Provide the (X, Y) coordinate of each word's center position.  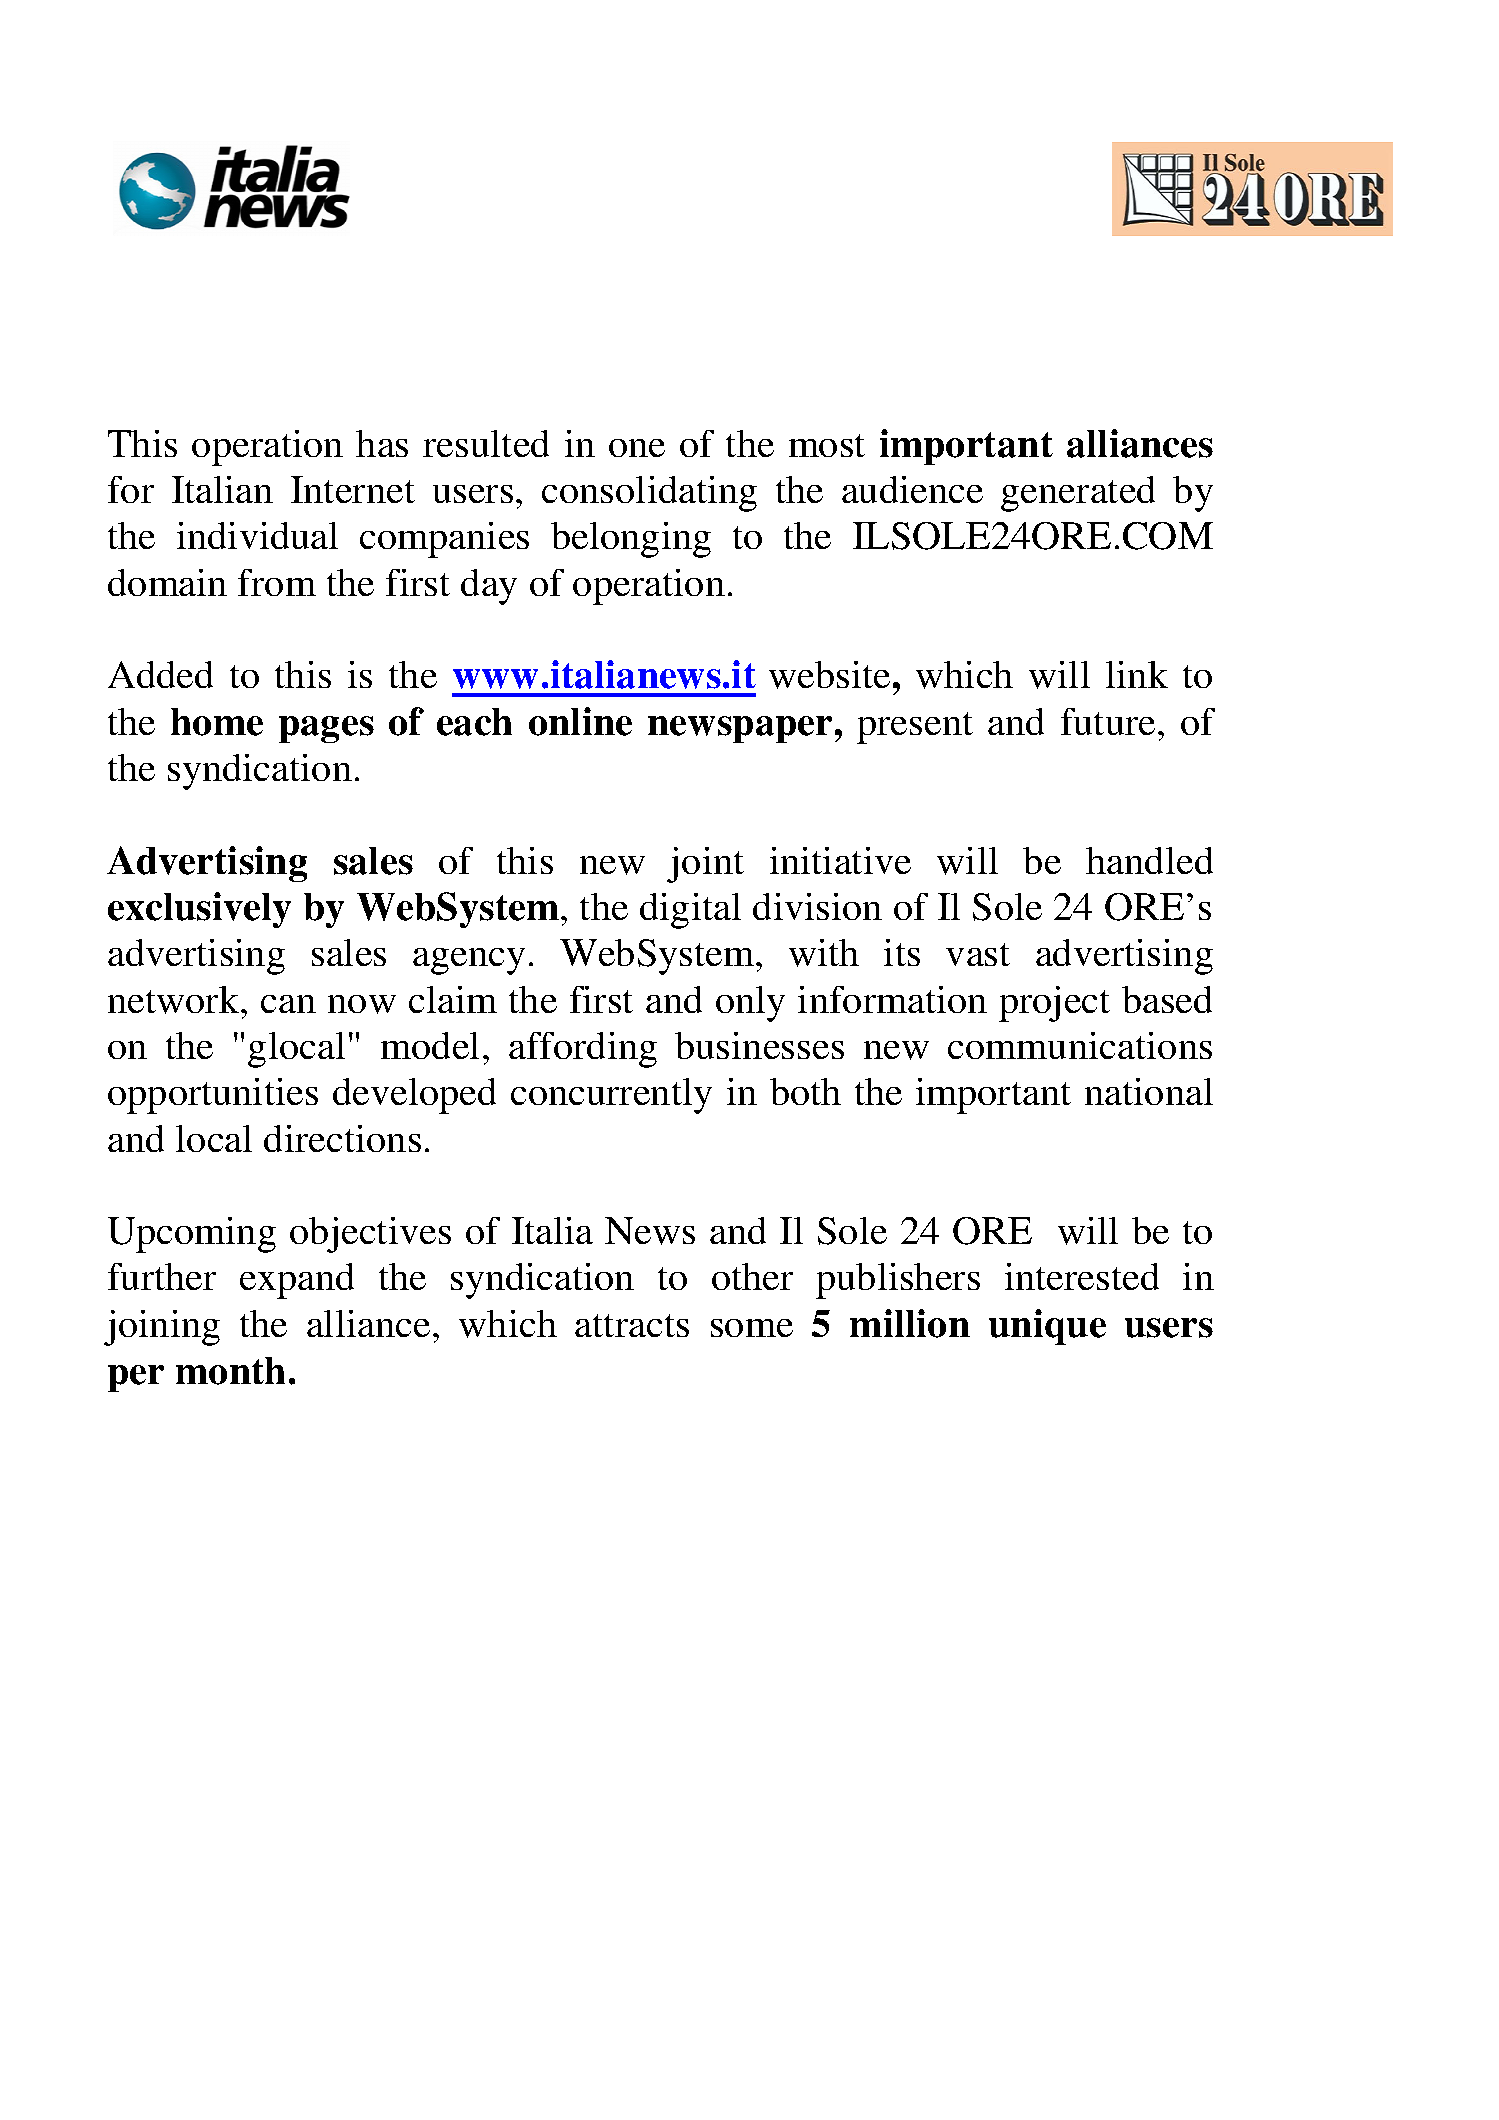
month (230, 1371)
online (580, 721)
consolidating (649, 494)
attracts (632, 1325)
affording (583, 1050)
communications (1080, 1045)
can (288, 1004)
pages (326, 729)
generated (1078, 494)
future (1108, 721)
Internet (353, 489)
